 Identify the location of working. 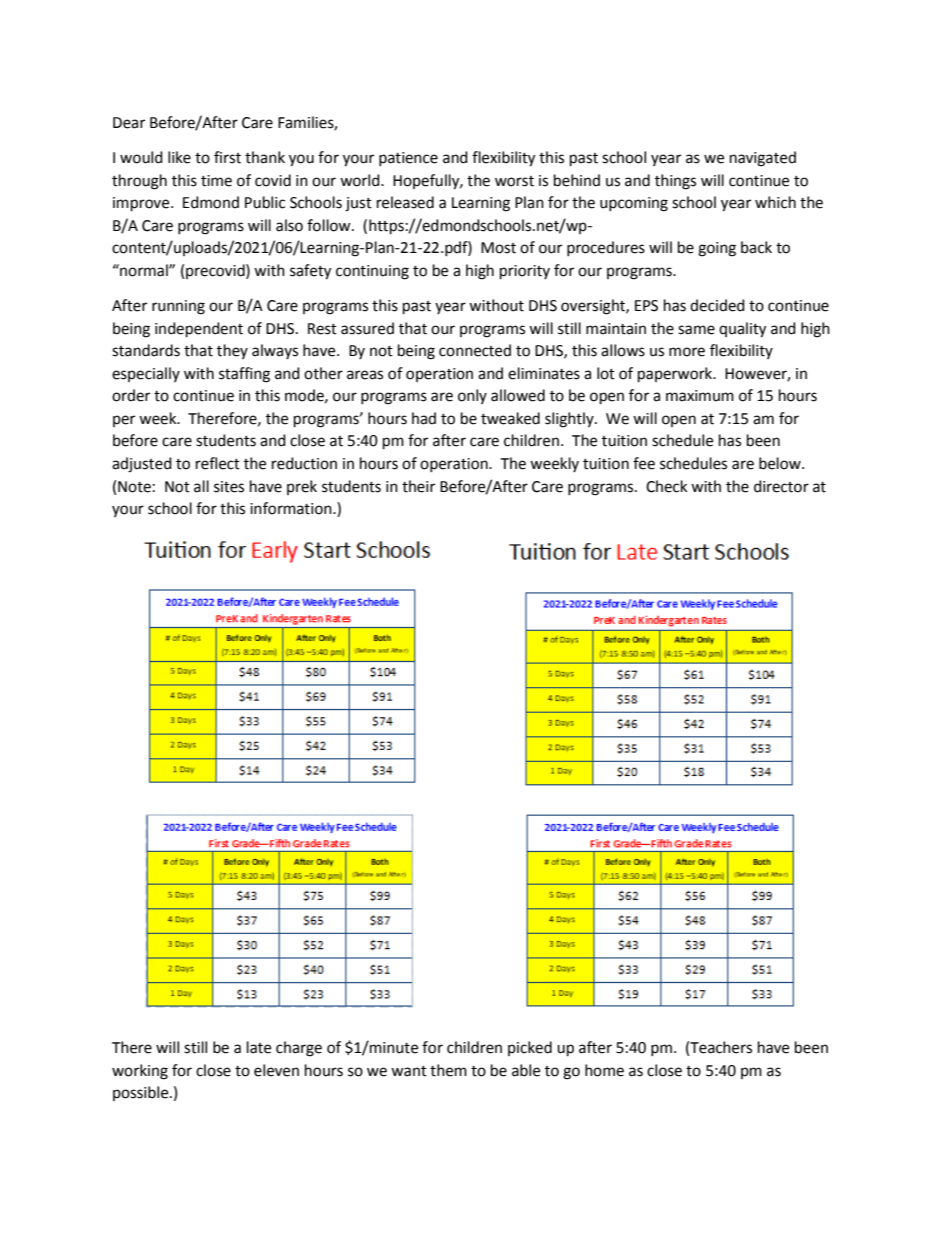
(140, 1072).
